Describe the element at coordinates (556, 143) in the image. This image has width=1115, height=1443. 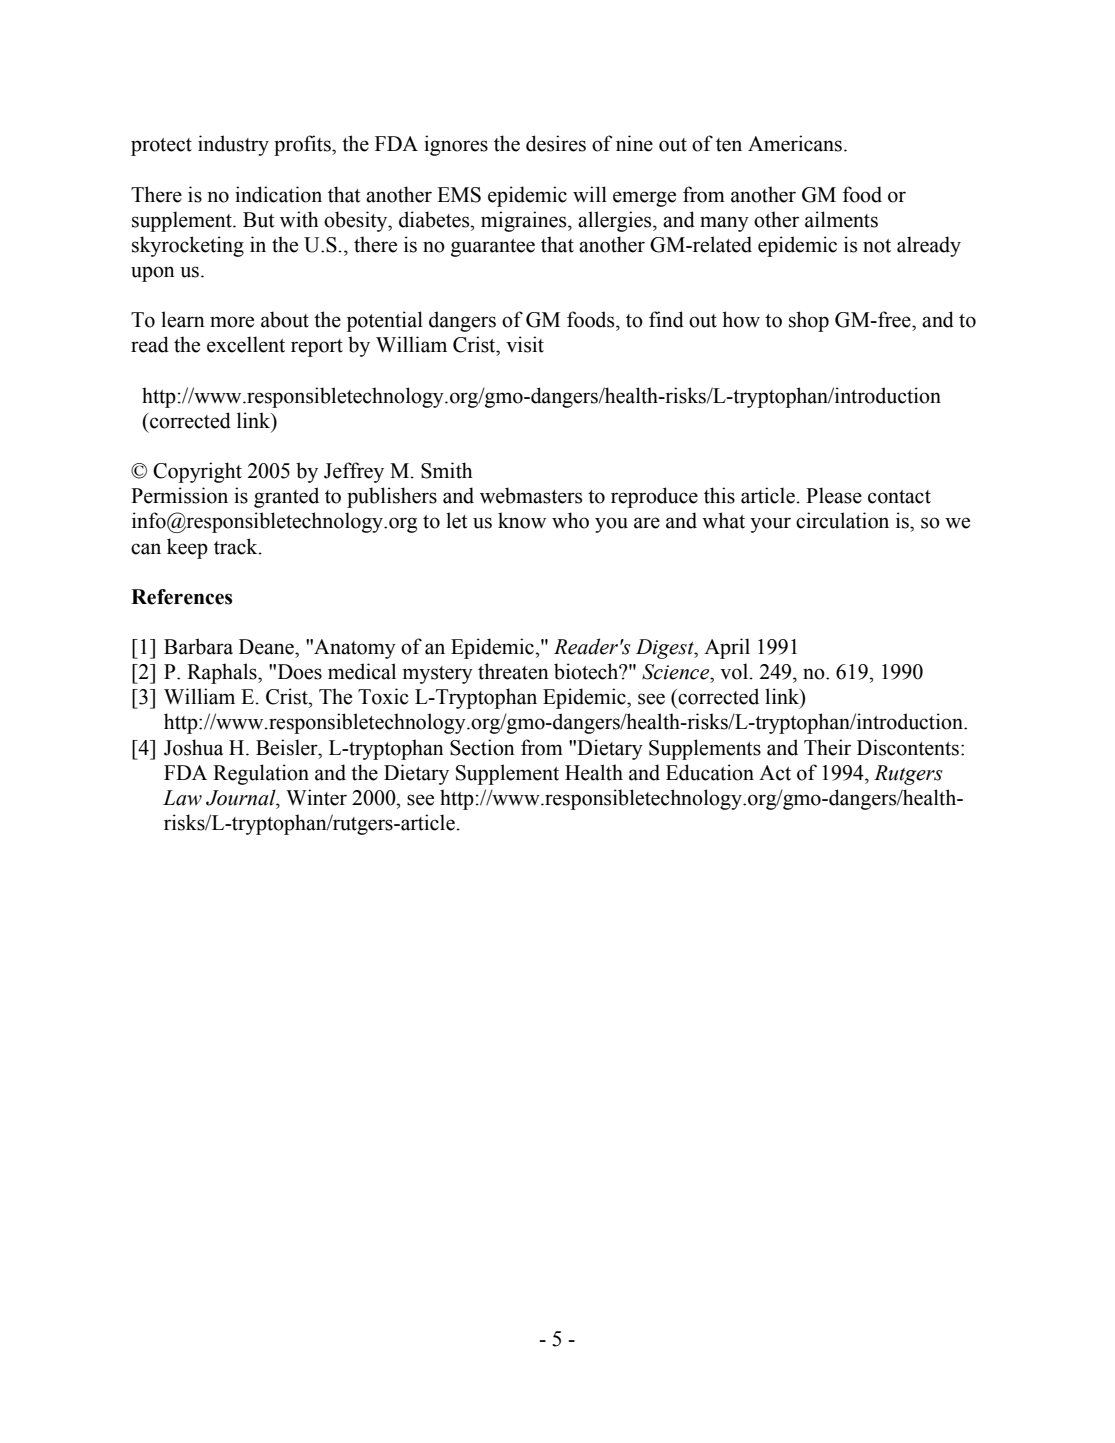
I see `desires` at that location.
